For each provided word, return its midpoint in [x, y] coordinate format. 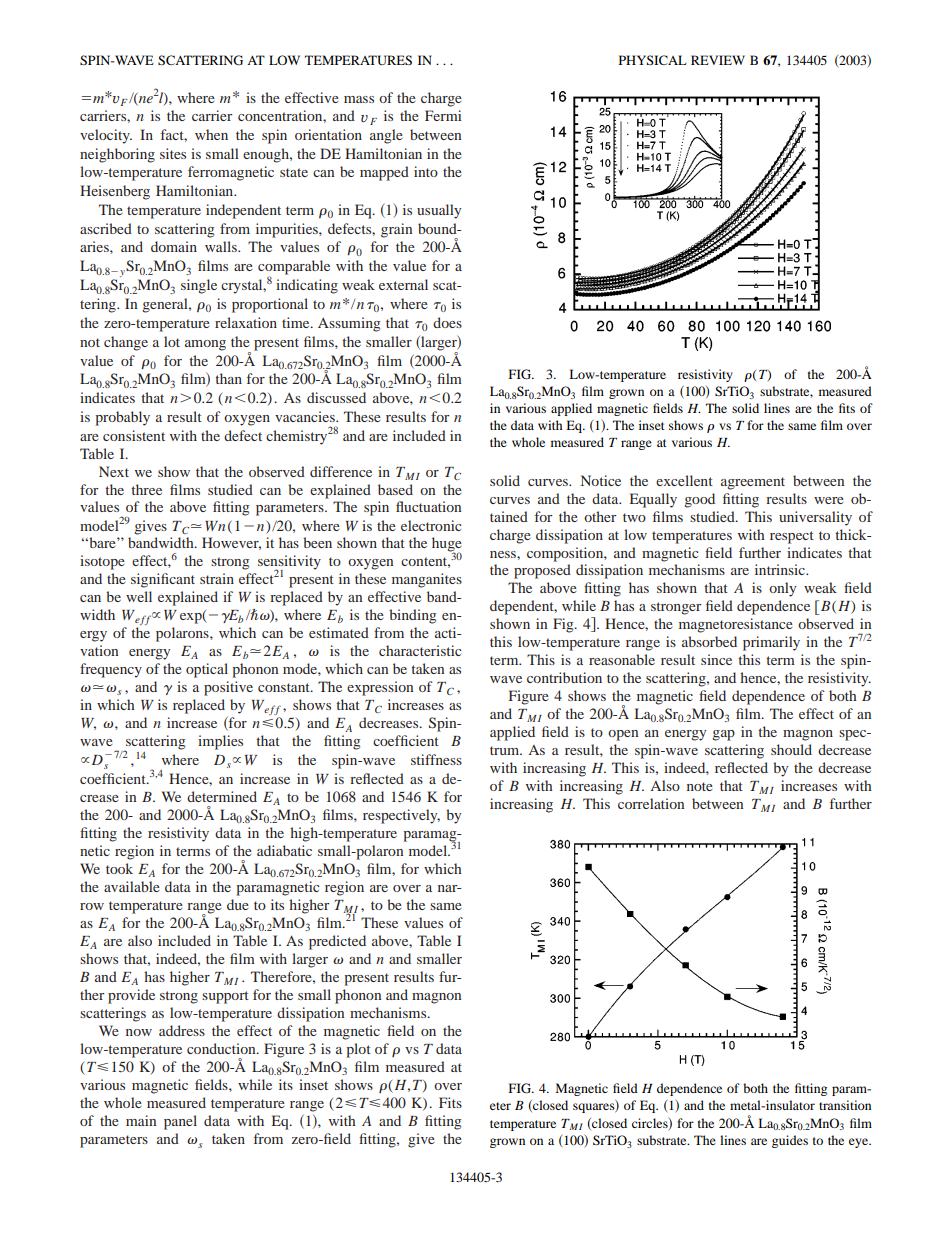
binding [412, 616]
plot [358, 1050]
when [211, 134]
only [782, 589]
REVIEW [718, 60]
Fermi [443, 115]
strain [217, 578]
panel [180, 1122]
